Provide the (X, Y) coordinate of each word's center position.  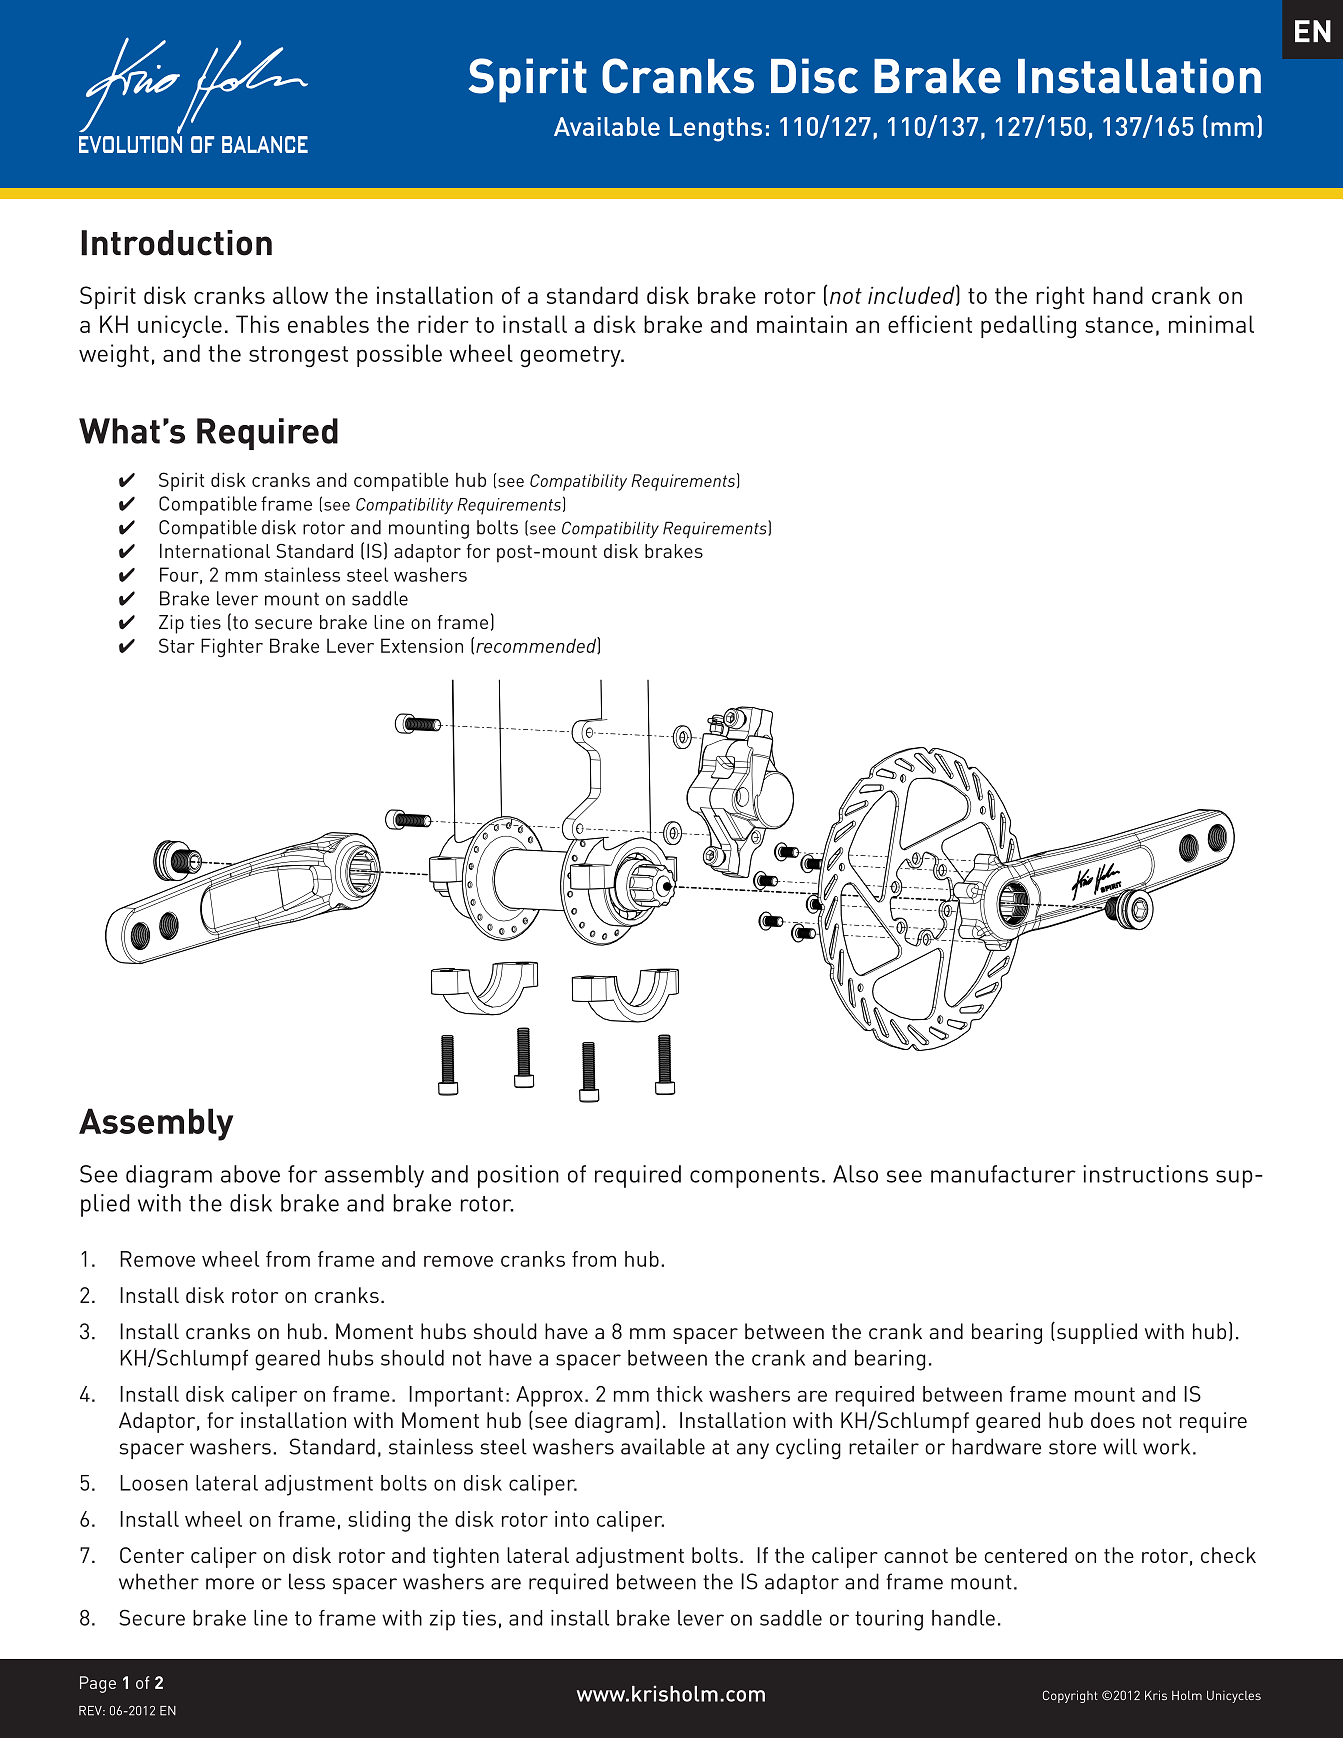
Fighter (232, 647)
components (754, 1177)
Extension (422, 645)
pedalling (1028, 327)
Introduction (176, 243)
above (250, 1174)
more (230, 1584)
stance (1119, 325)
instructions (1145, 1174)
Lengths (716, 129)
